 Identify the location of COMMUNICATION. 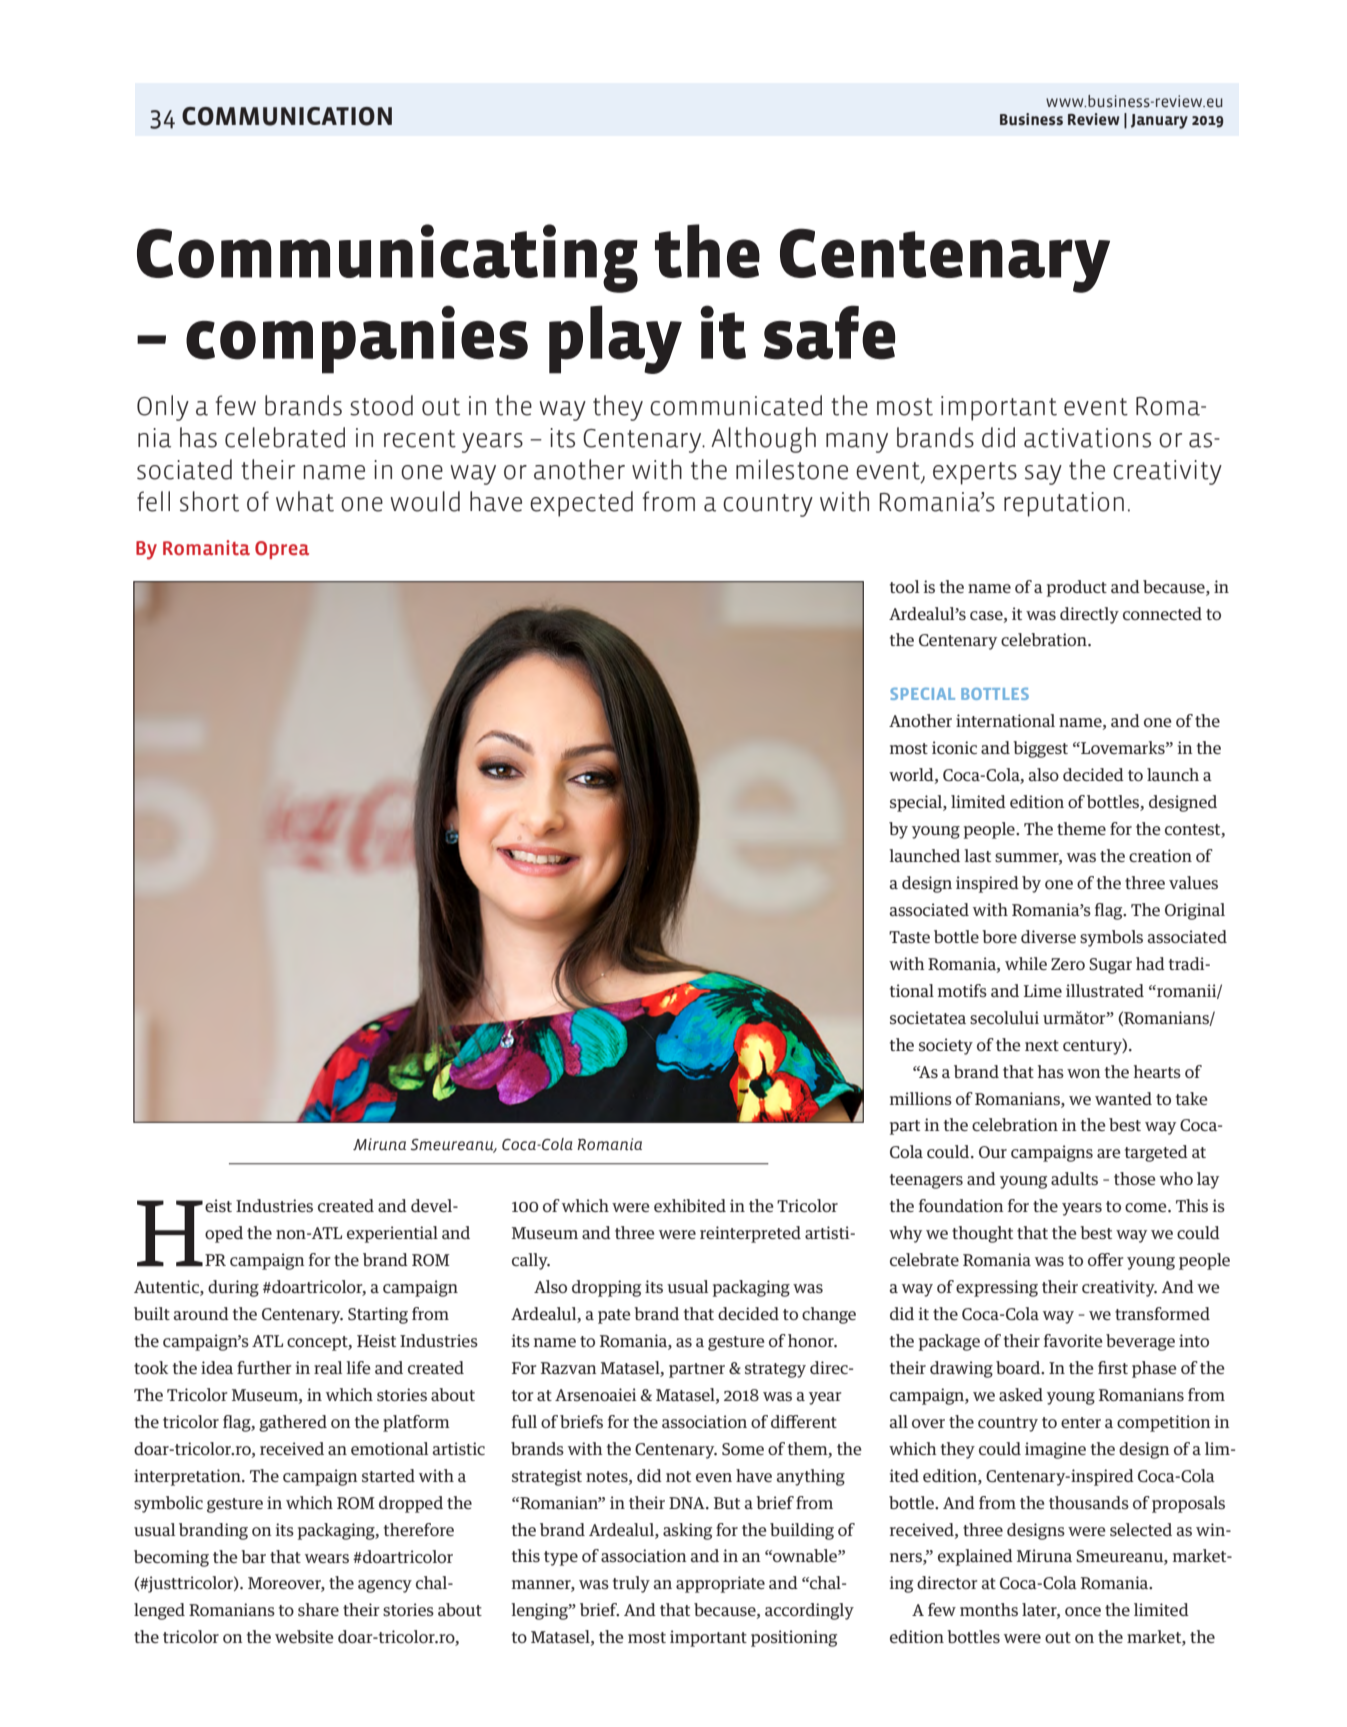
(287, 116).
